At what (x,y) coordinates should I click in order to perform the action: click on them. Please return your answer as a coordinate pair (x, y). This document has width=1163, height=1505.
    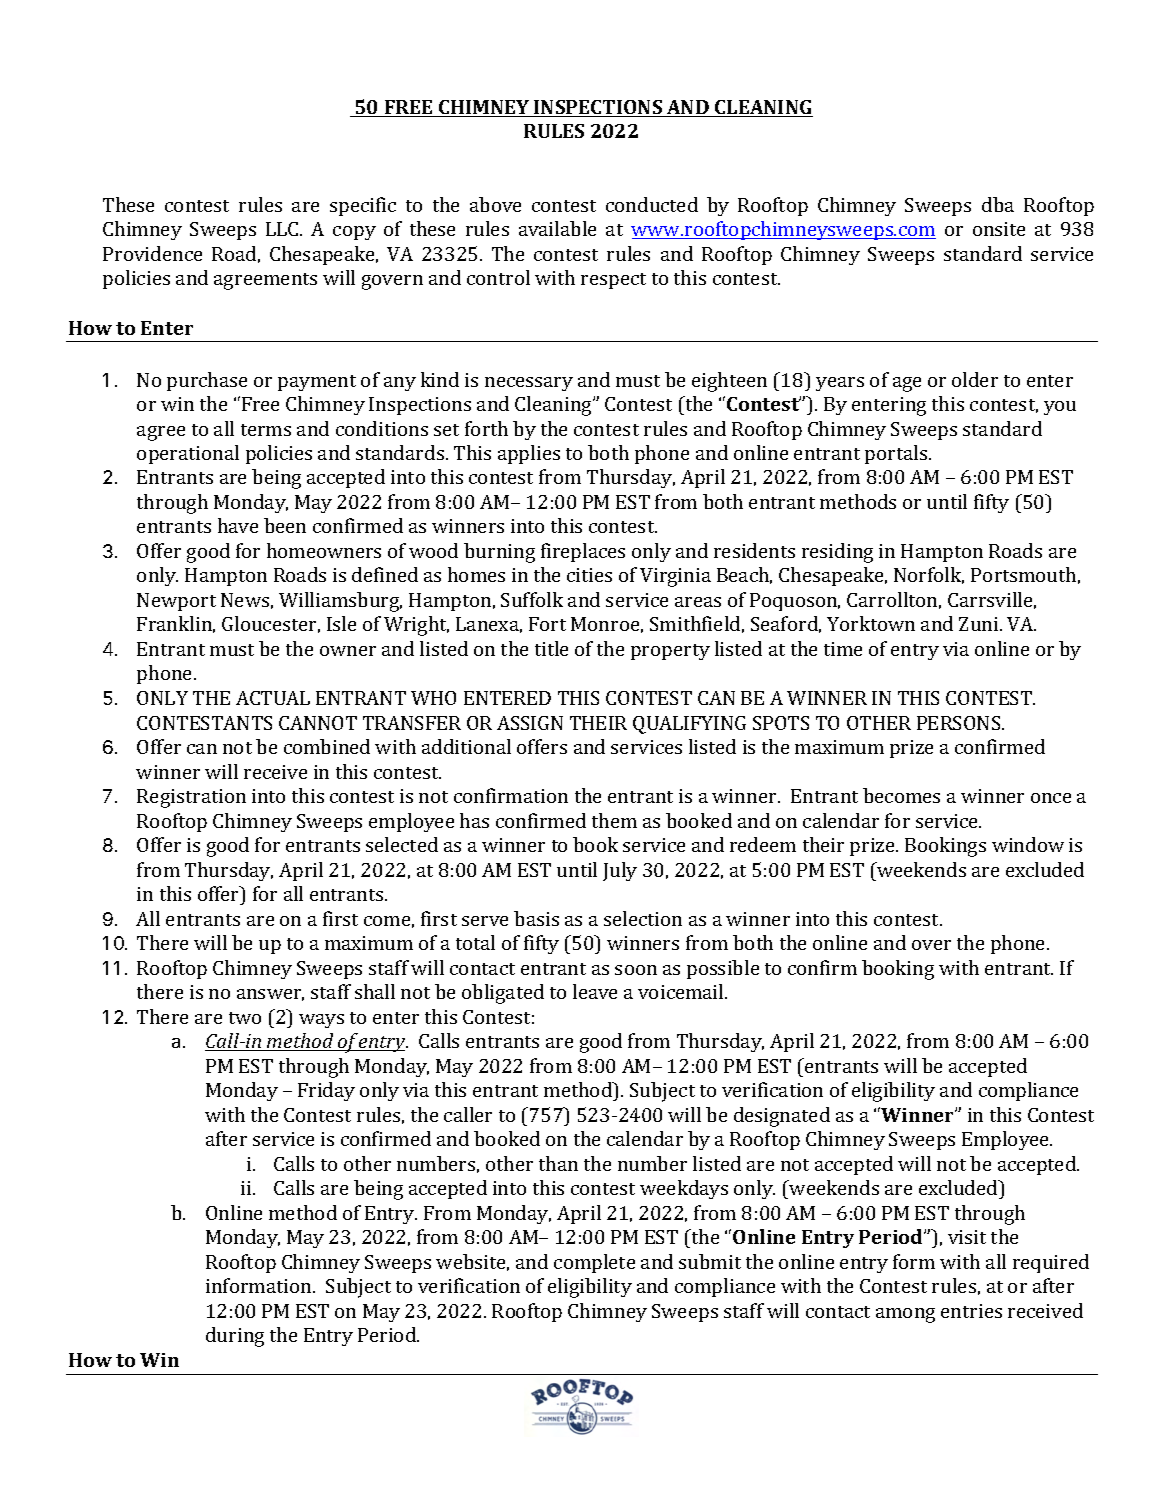
    Looking at the image, I should click on (614, 820).
